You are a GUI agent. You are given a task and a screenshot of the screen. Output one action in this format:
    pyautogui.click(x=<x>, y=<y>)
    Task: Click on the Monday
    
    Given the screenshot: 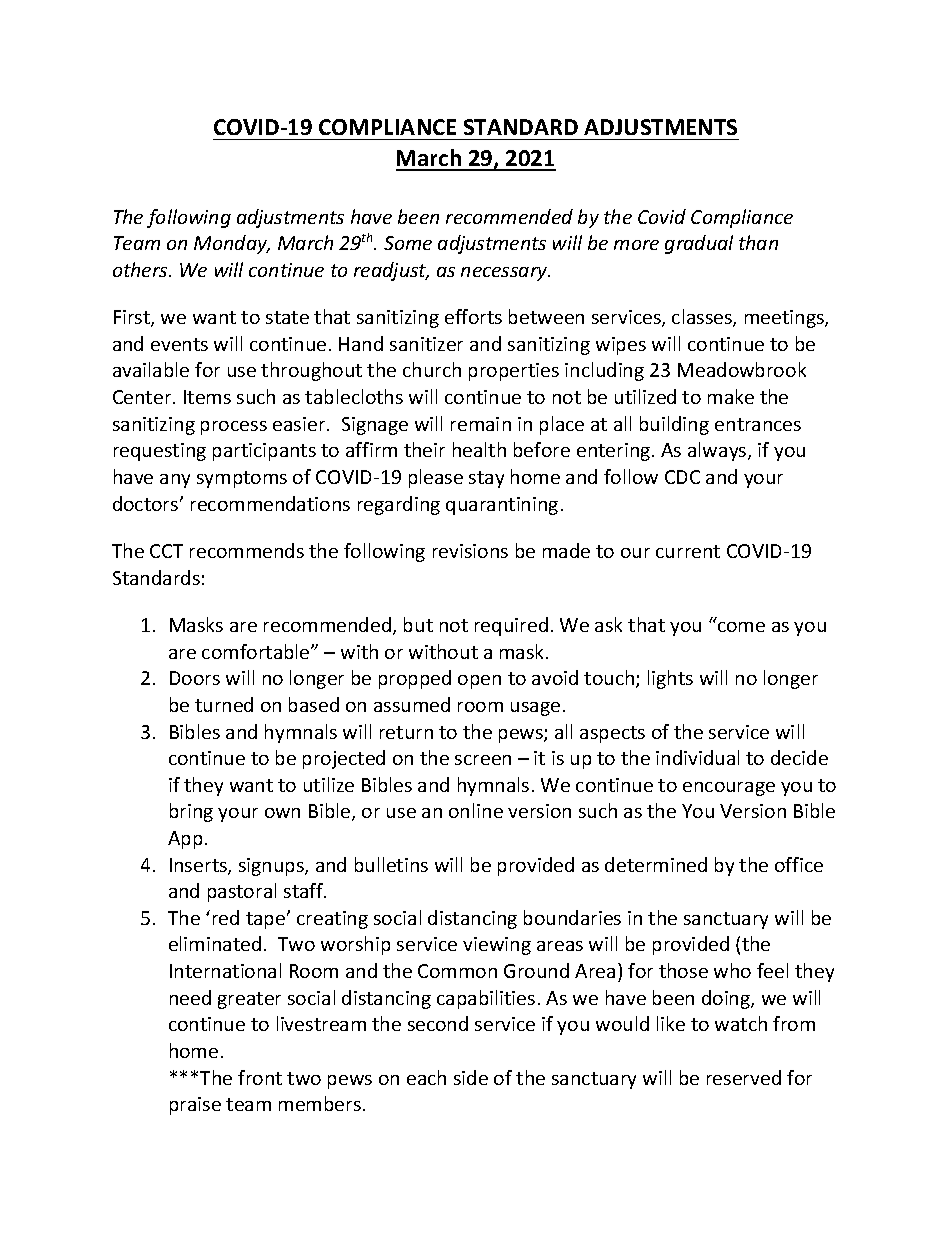 What is the action you would take?
    pyautogui.click(x=232, y=244)
